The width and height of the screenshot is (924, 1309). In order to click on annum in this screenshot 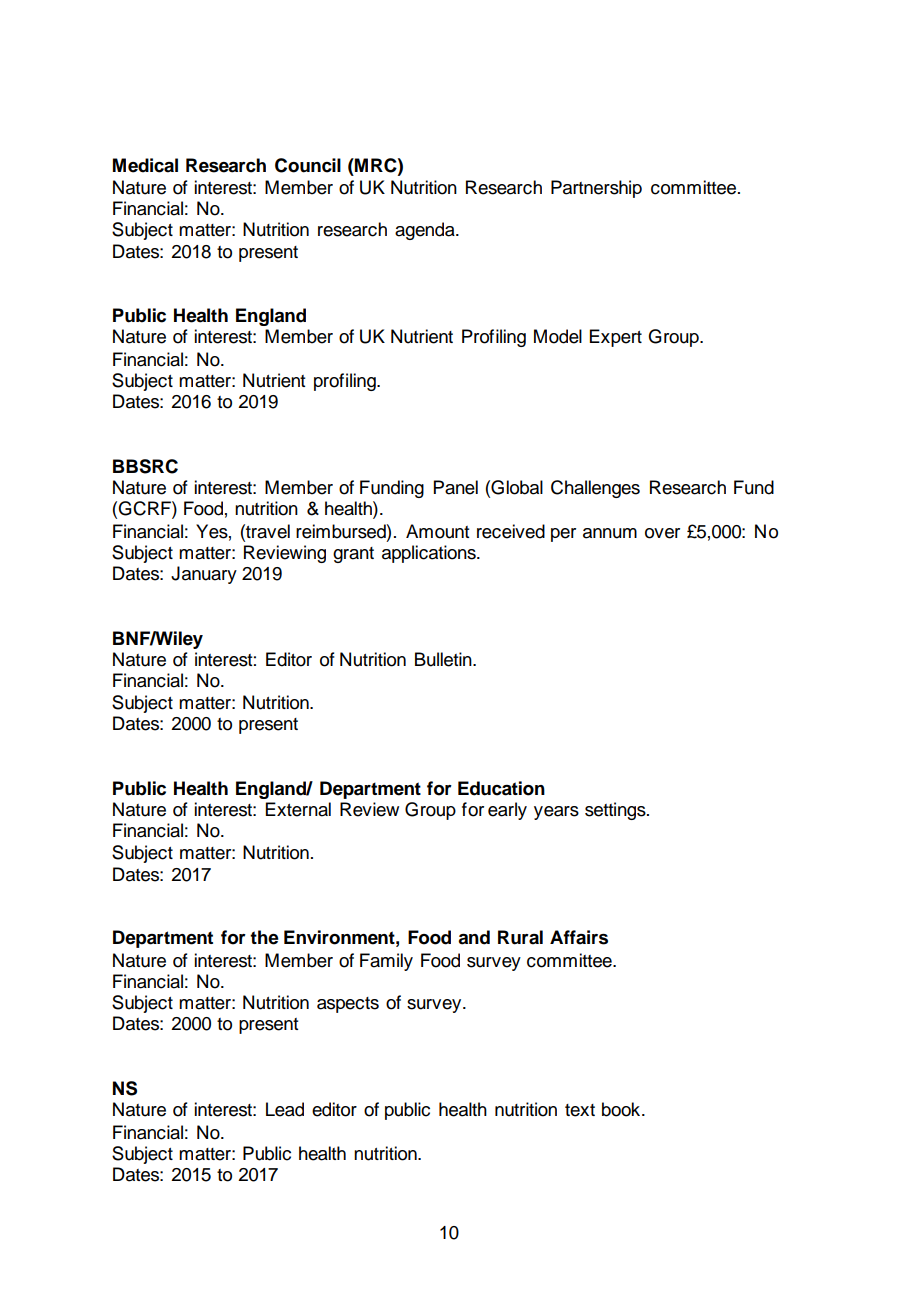, I will do `click(610, 533)`.
